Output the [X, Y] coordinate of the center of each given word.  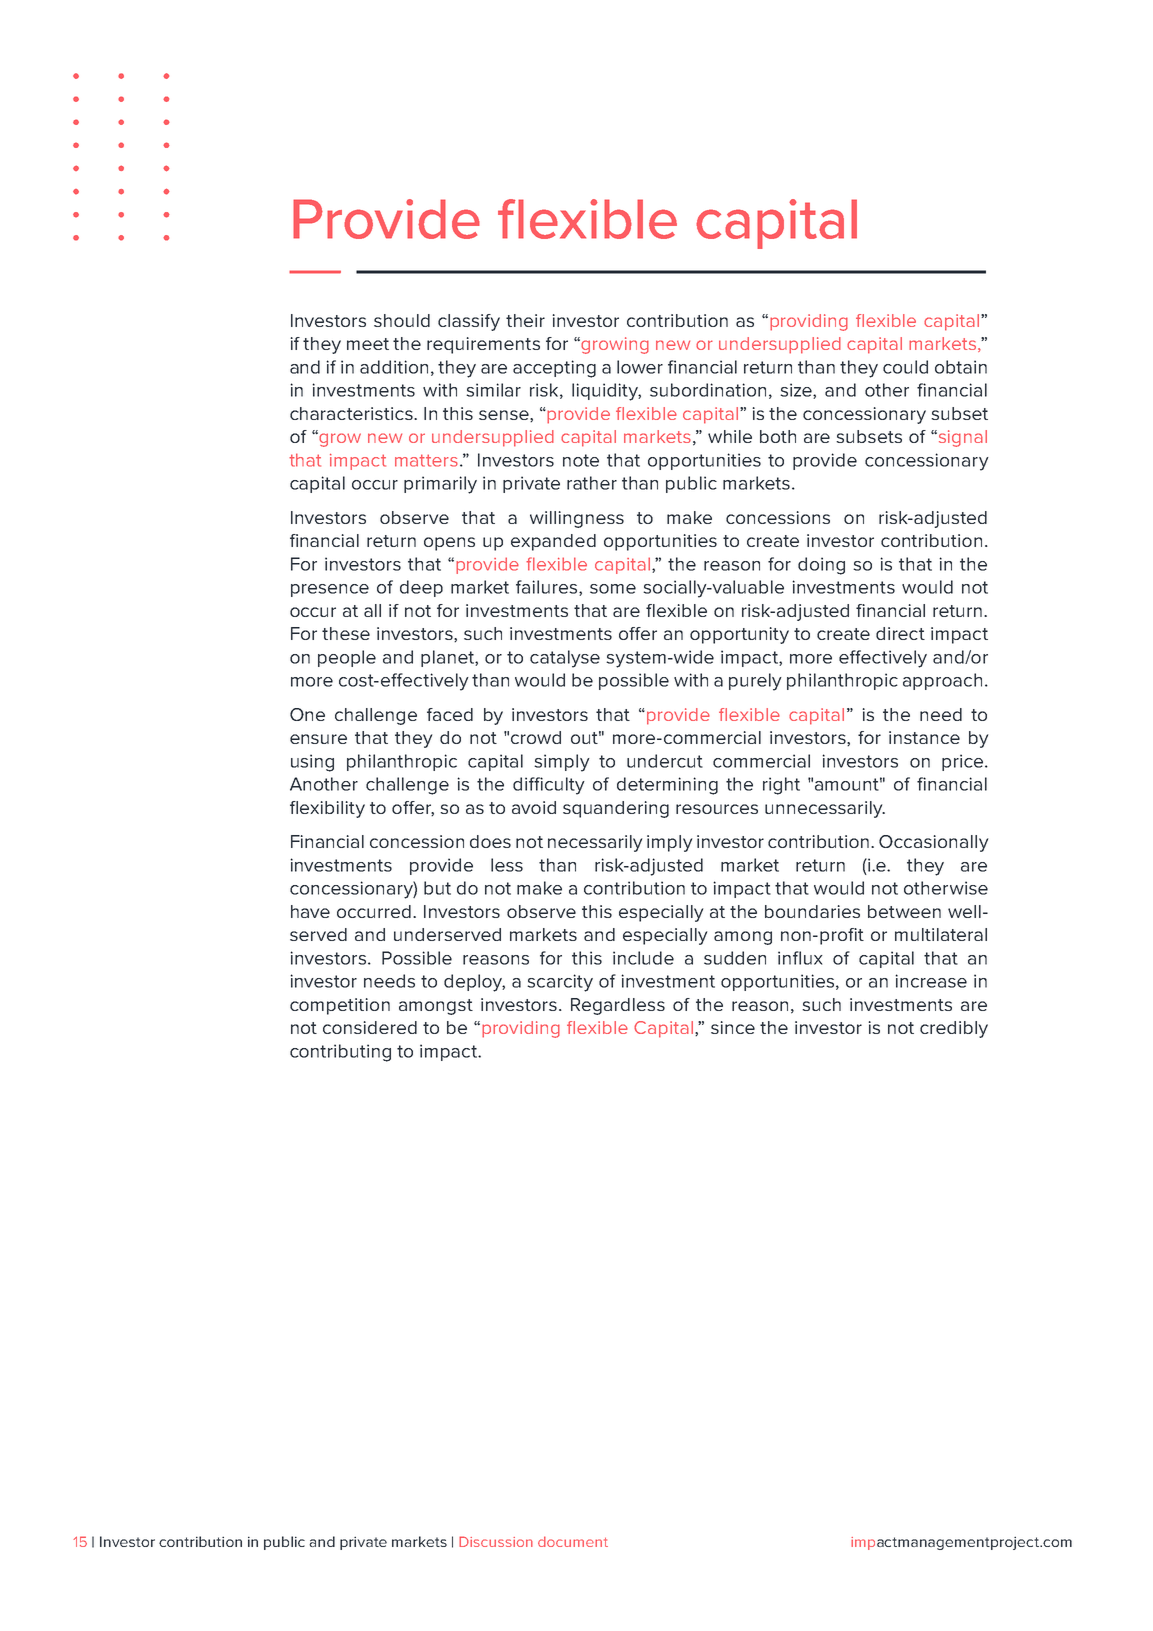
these [346, 633]
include [643, 958]
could [905, 367]
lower [640, 367]
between [904, 911]
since [733, 1027]
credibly [954, 1029]
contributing [340, 1053]
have [310, 911]
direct [900, 633]
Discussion [496, 1541]
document [573, 1541]
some [613, 589]
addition [394, 367]
